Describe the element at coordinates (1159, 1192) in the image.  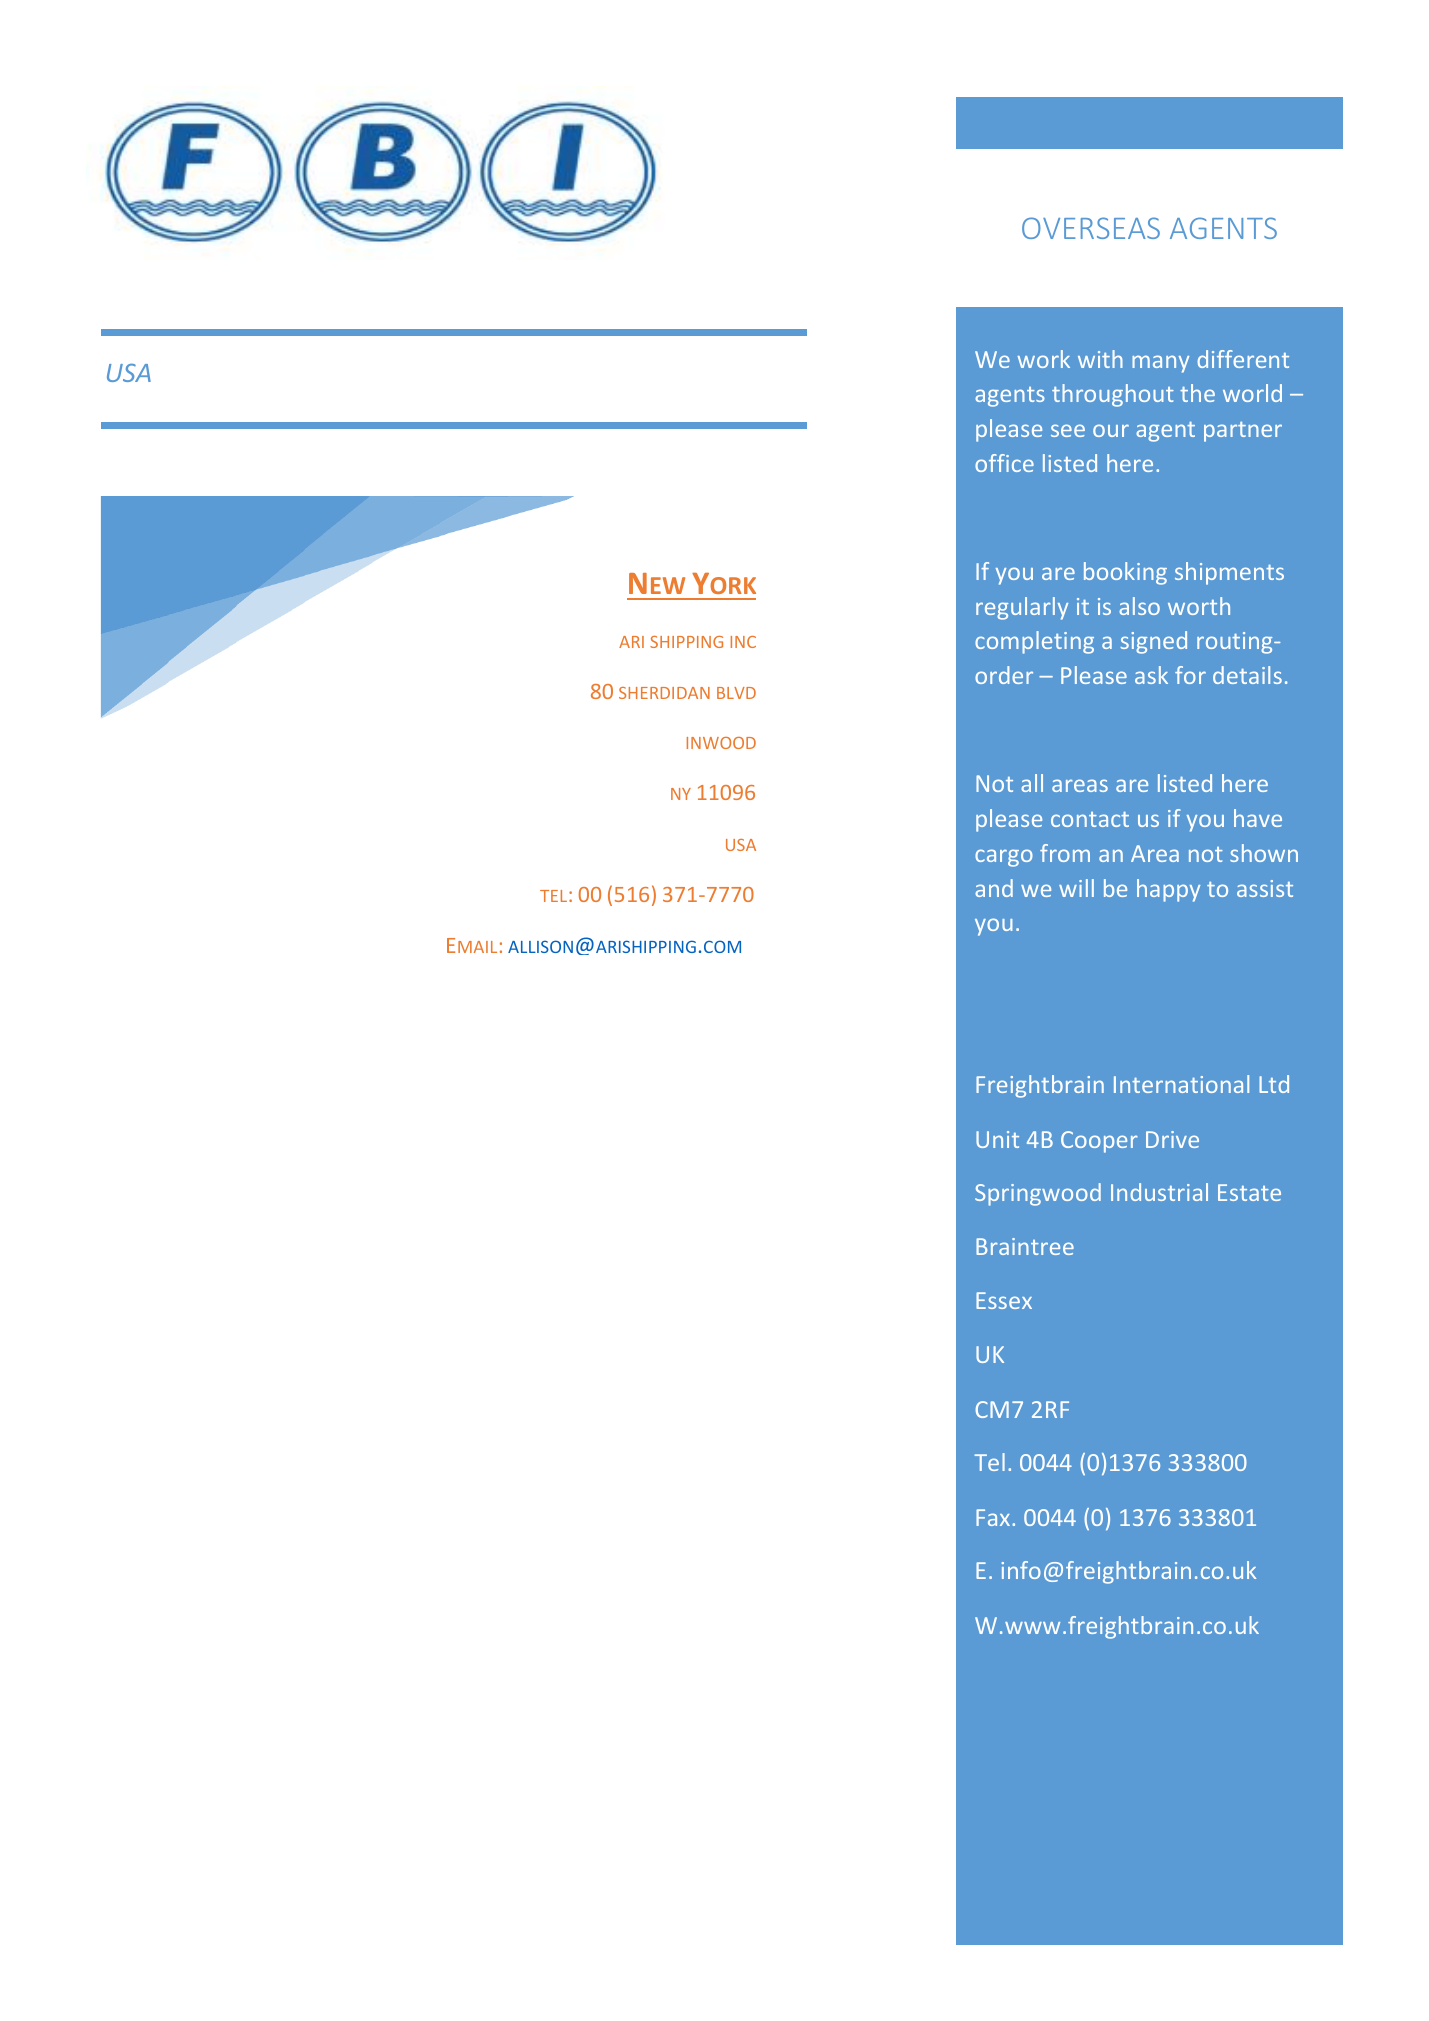
I see `Industrial` at that location.
